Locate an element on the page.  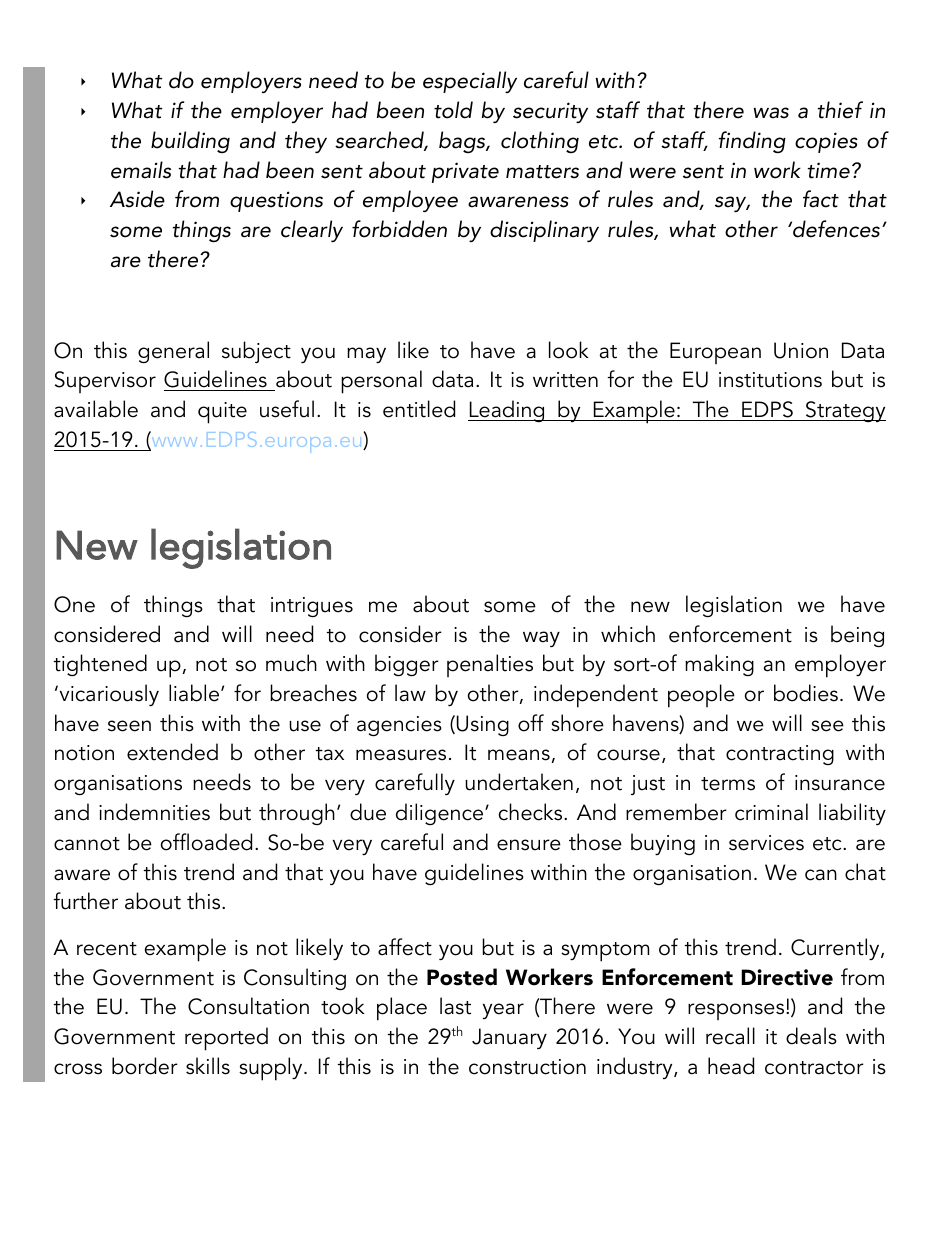
January is located at coordinates (509, 1038).
